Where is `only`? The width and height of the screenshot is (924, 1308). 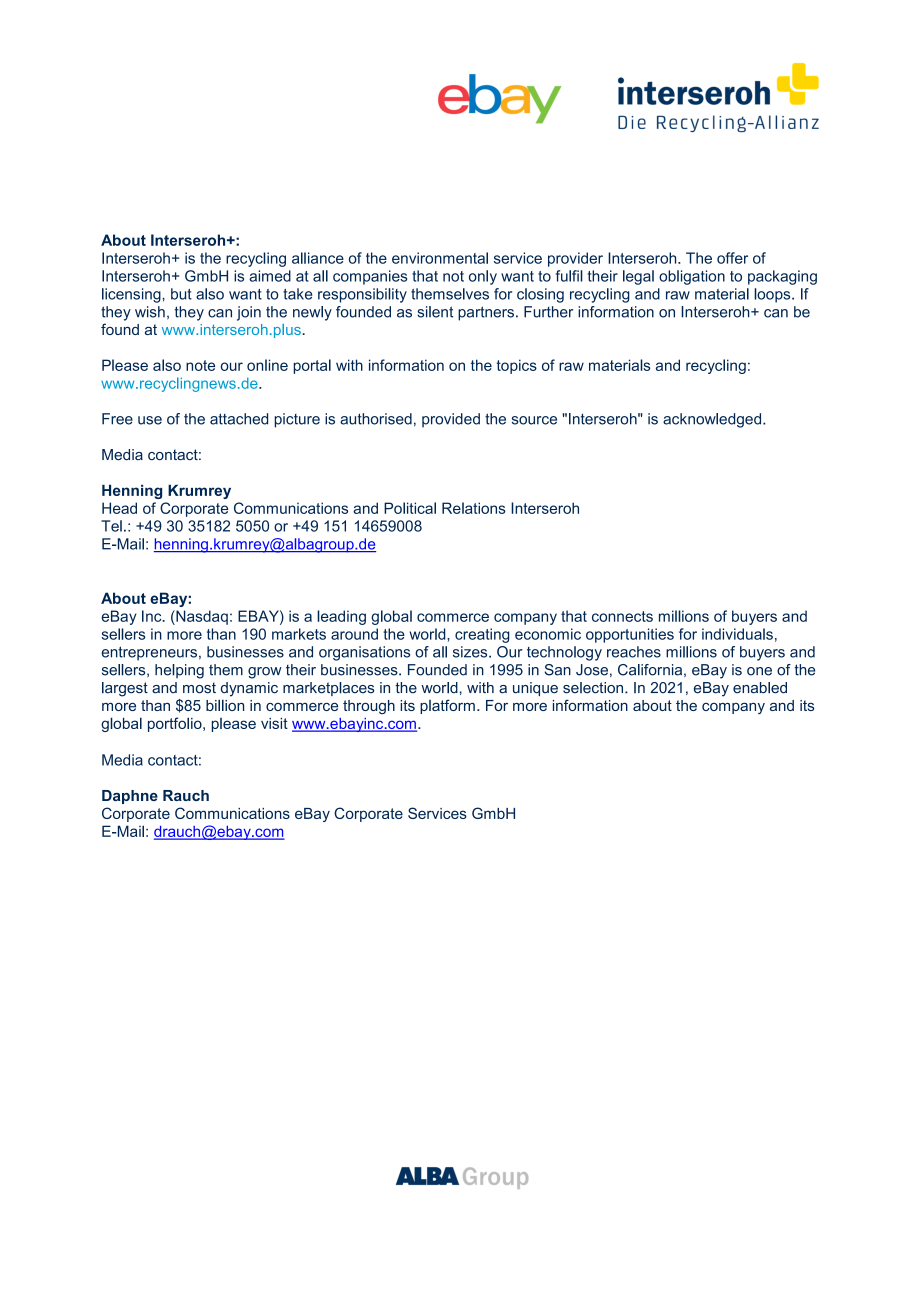
only is located at coordinates (483, 277).
